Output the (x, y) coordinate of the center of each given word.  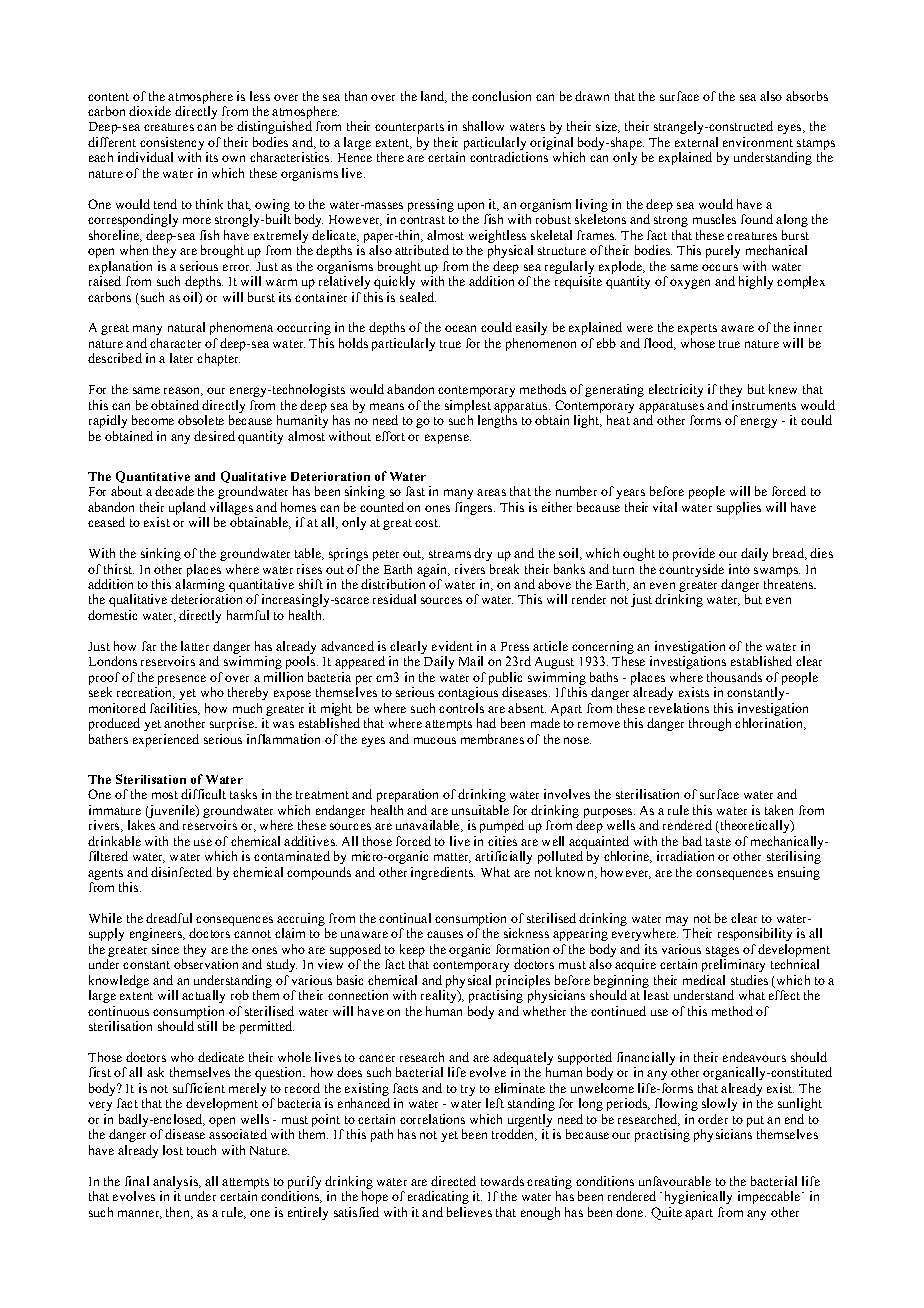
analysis (176, 1182)
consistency (172, 143)
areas (491, 492)
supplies (739, 508)
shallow (483, 126)
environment (758, 142)
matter (452, 858)
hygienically (698, 1197)
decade (174, 491)
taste (718, 842)
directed (453, 1181)
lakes (141, 825)
